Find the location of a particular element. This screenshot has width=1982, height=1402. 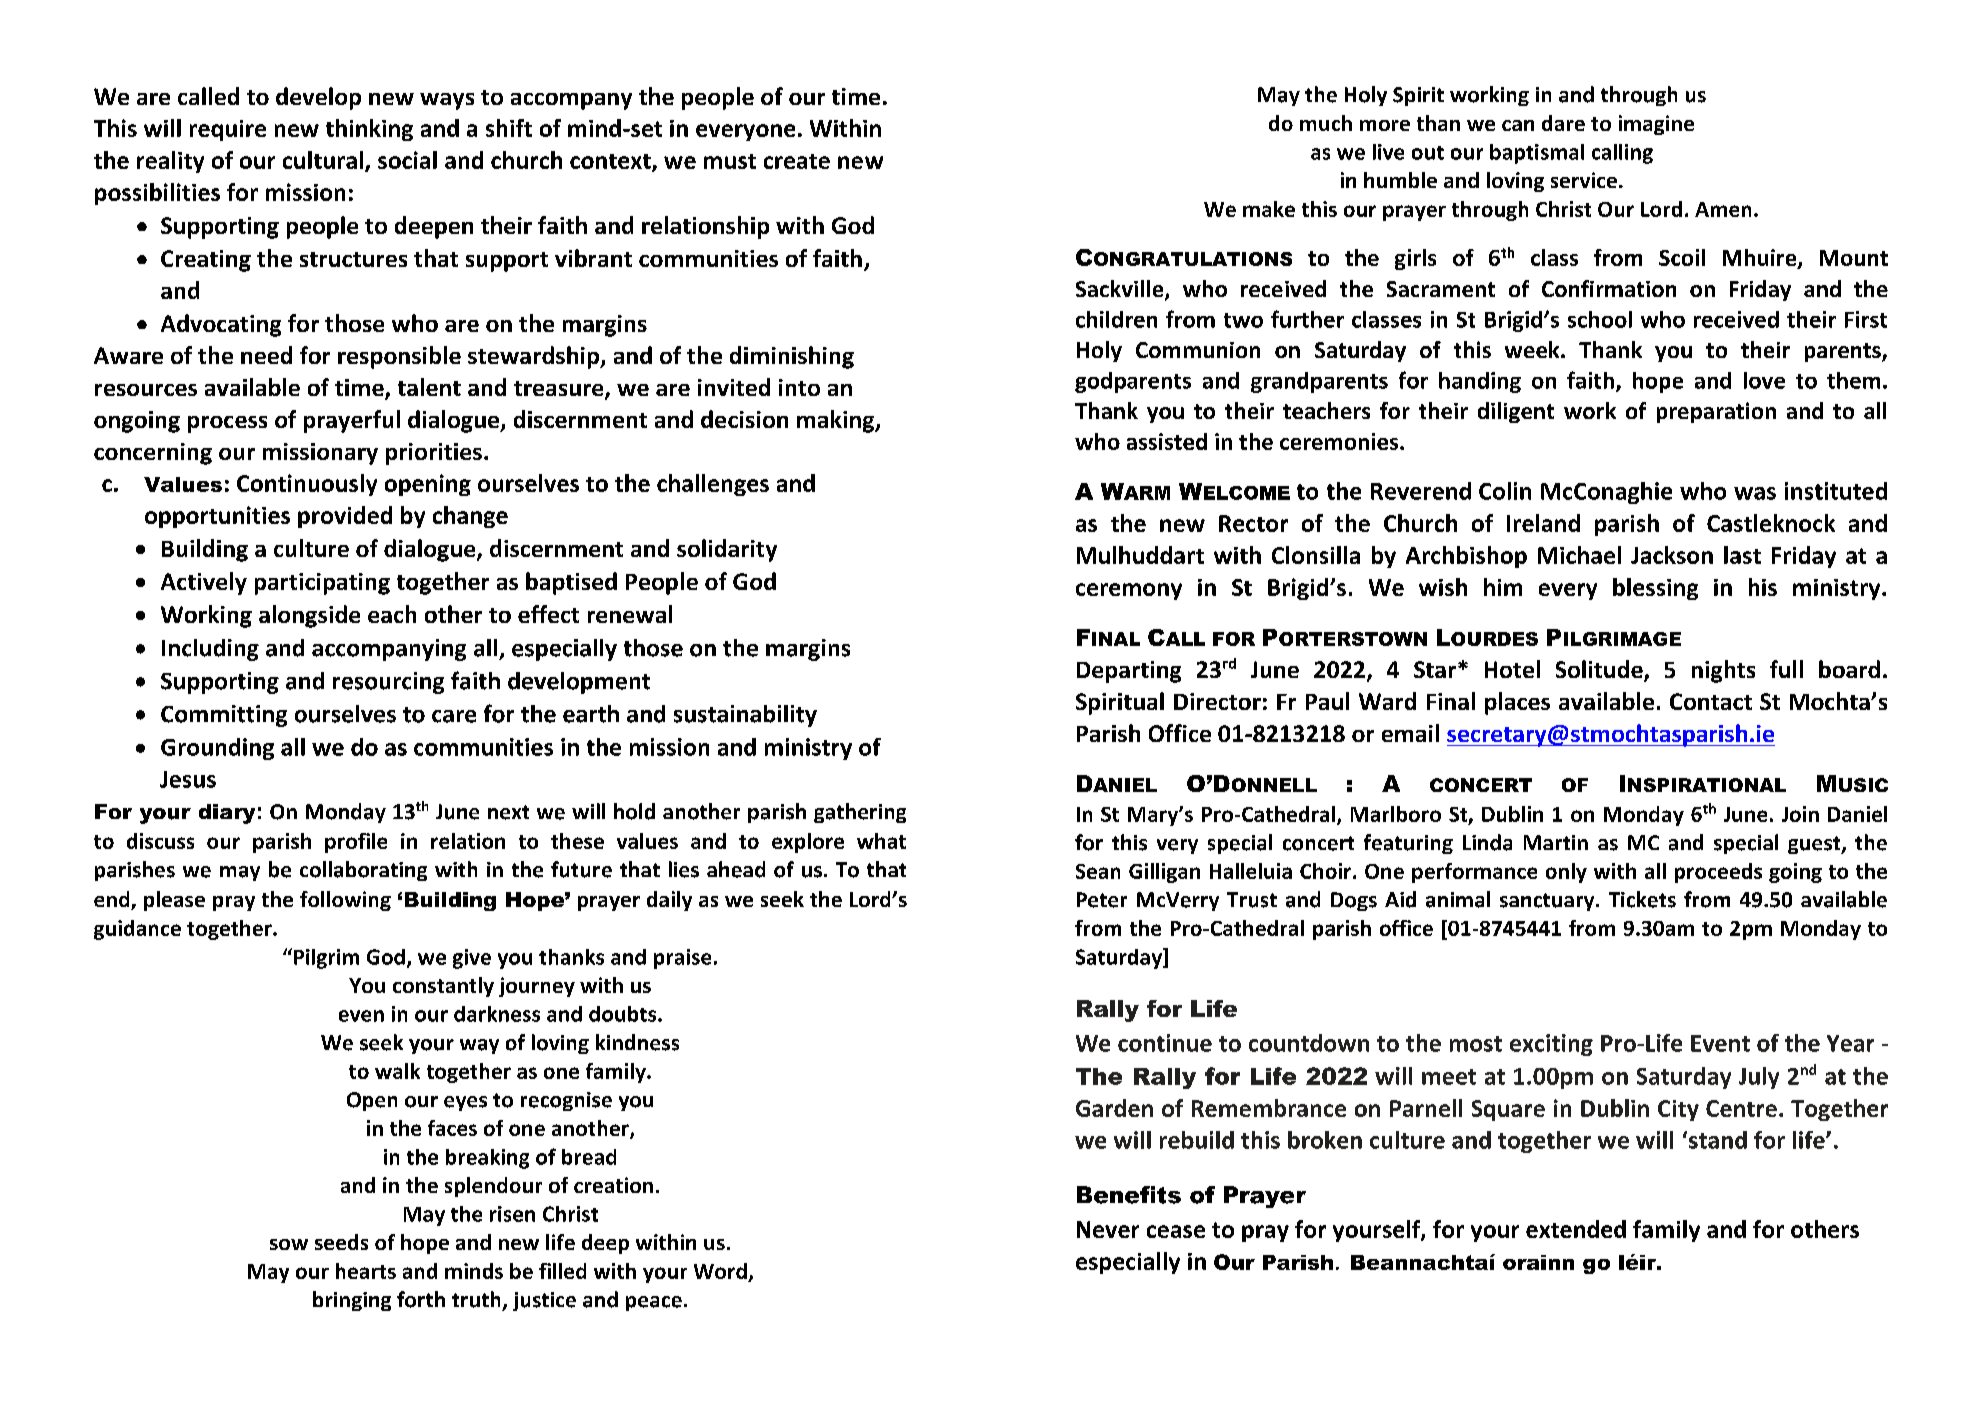

imagine is located at coordinates (1656, 125).
